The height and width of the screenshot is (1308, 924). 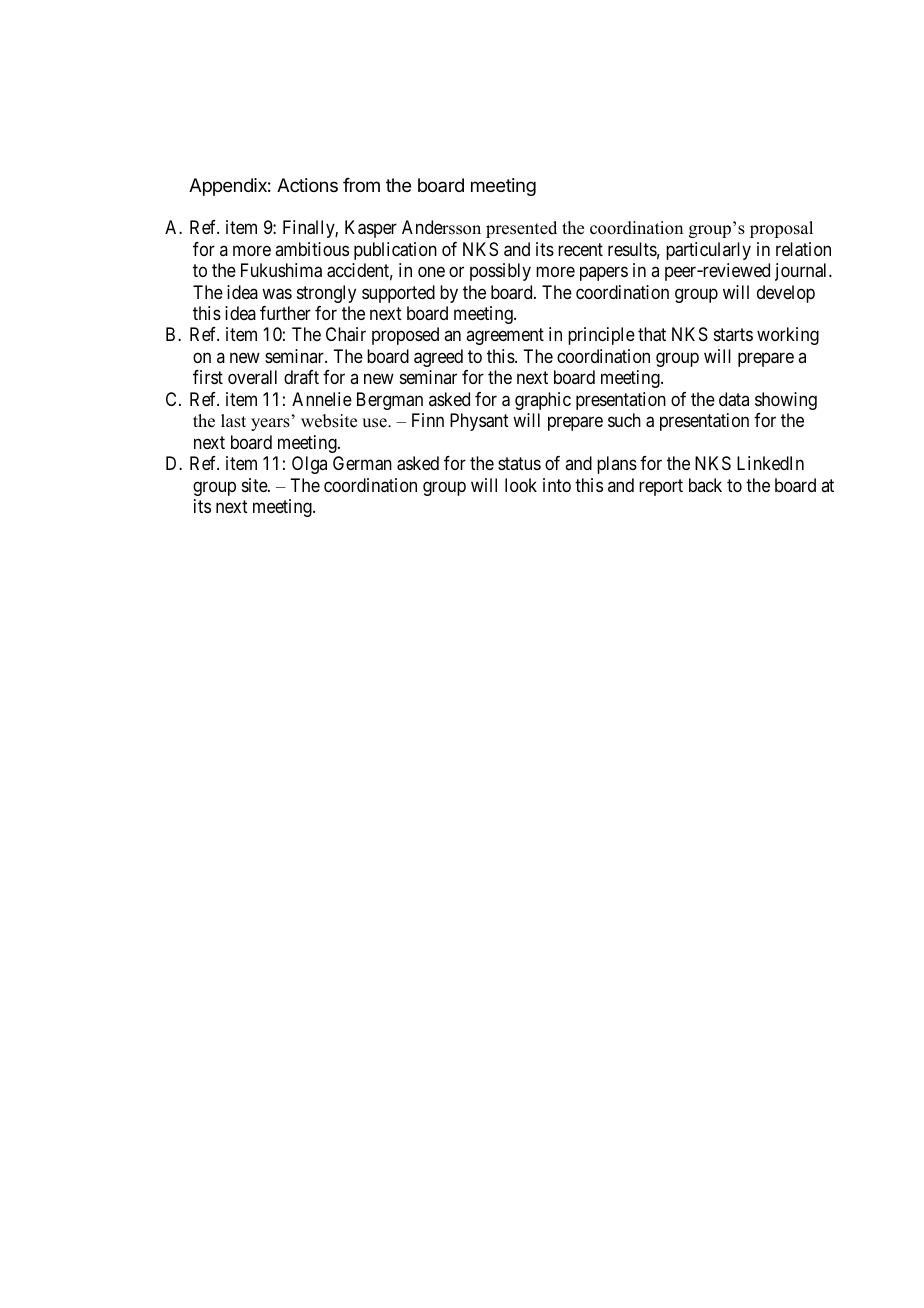 I want to click on Olga, so click(x=309, y=465).
